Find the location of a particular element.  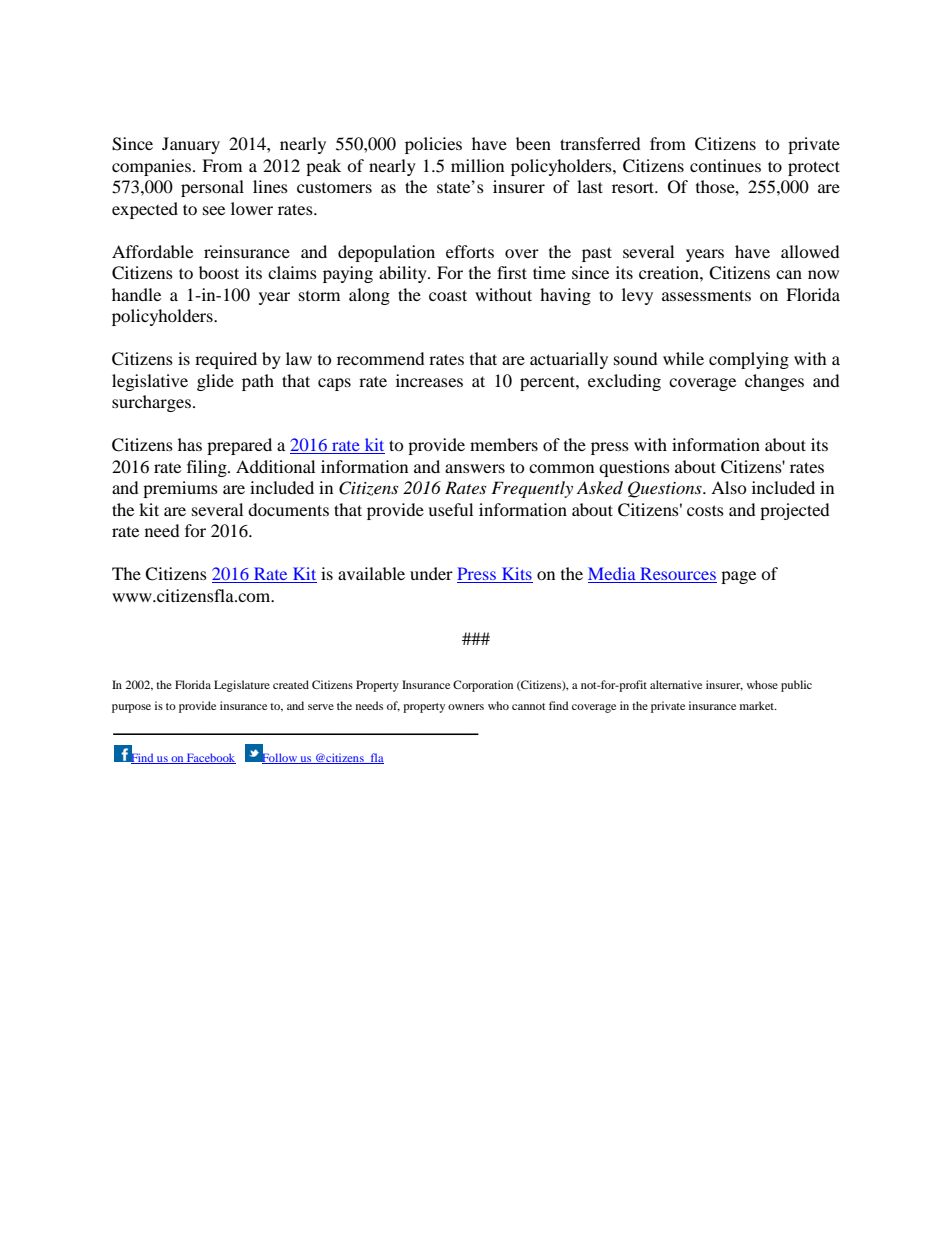

members is located at coordinates (504, 444).
